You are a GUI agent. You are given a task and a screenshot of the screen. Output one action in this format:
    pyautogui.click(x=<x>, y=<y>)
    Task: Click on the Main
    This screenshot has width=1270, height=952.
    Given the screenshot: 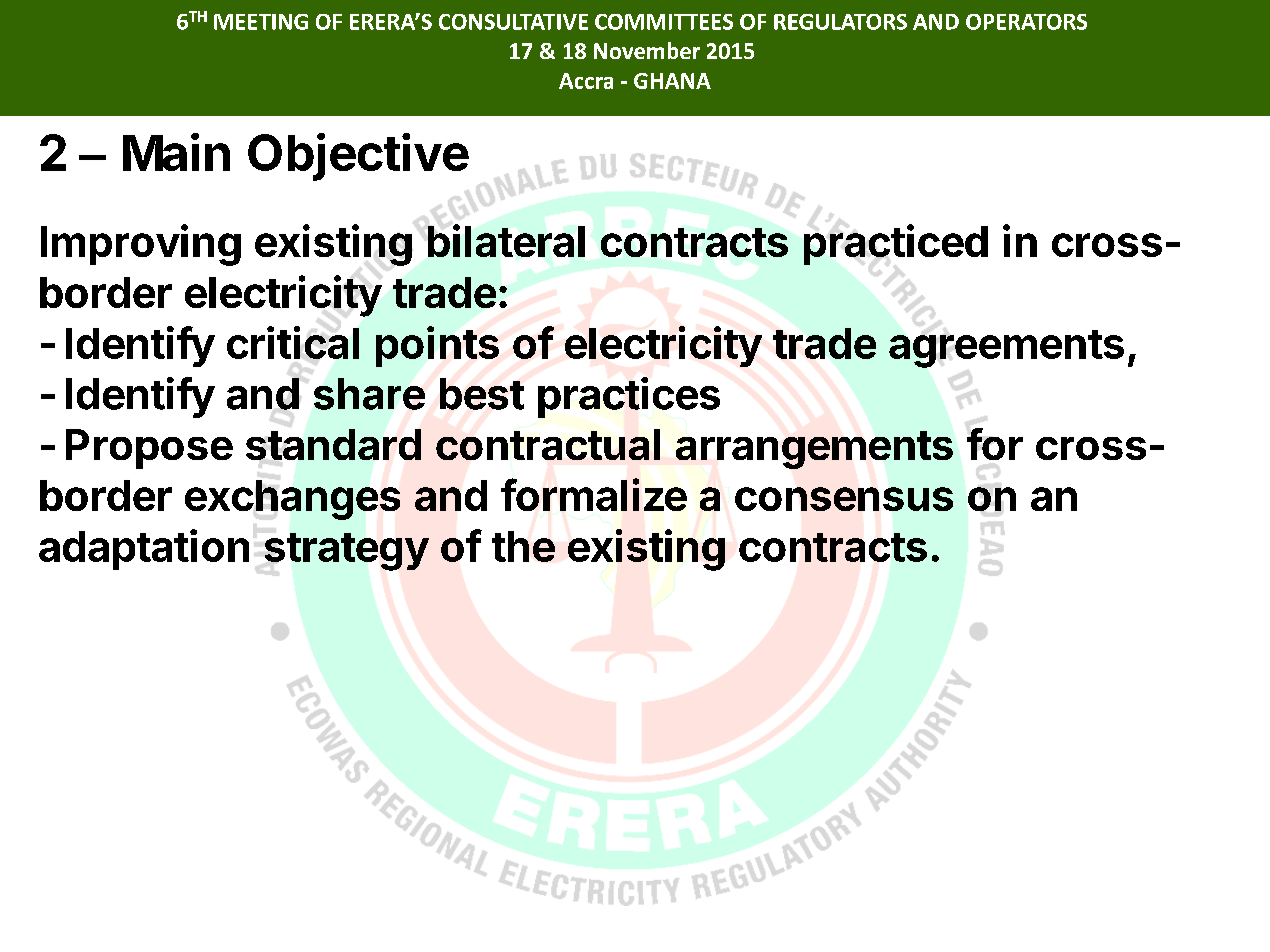 What is the action you would take?
    pyautogui.click(x=176, y=152)
